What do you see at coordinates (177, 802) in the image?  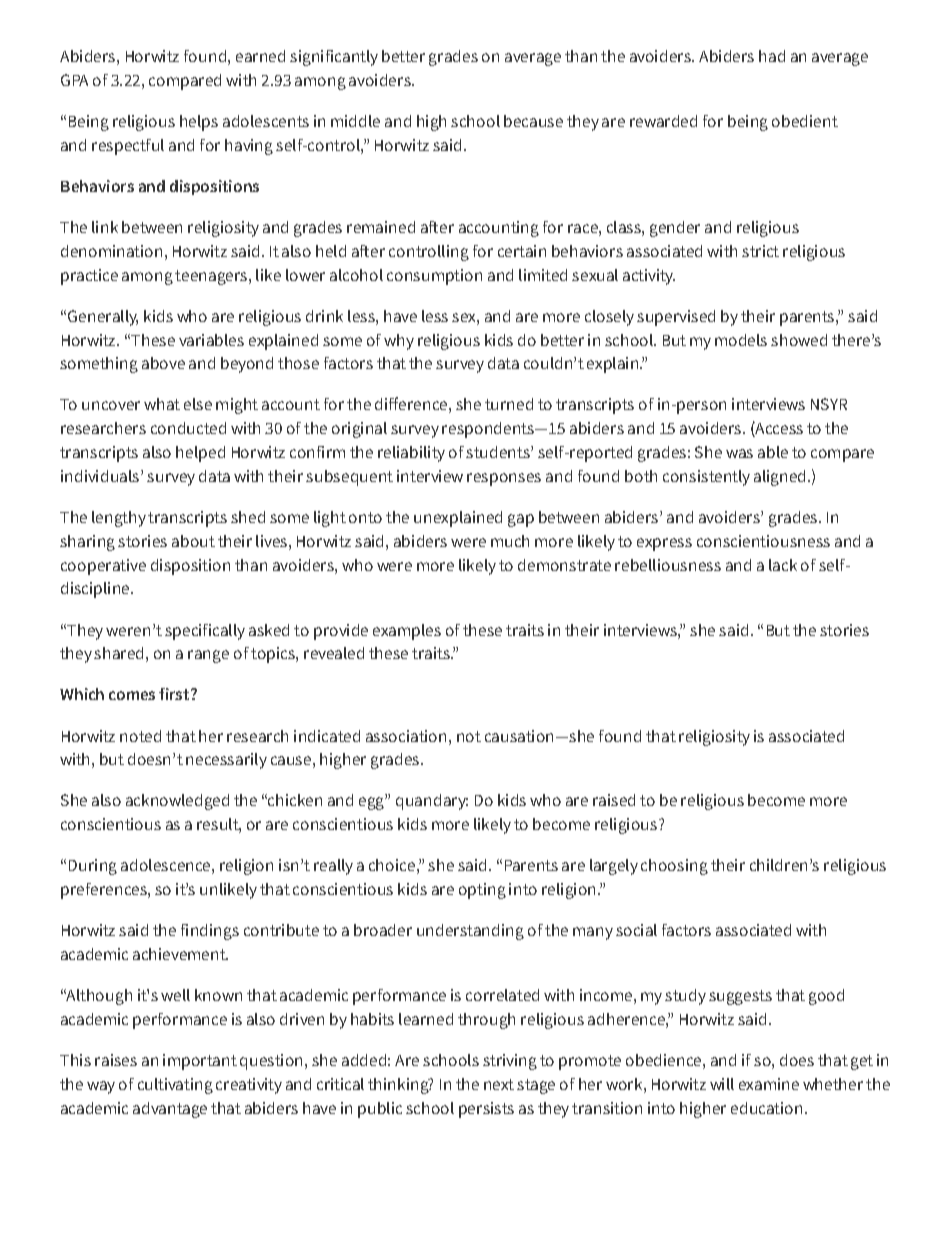 I see `acknowledged` at bounding box center [177, 802].
